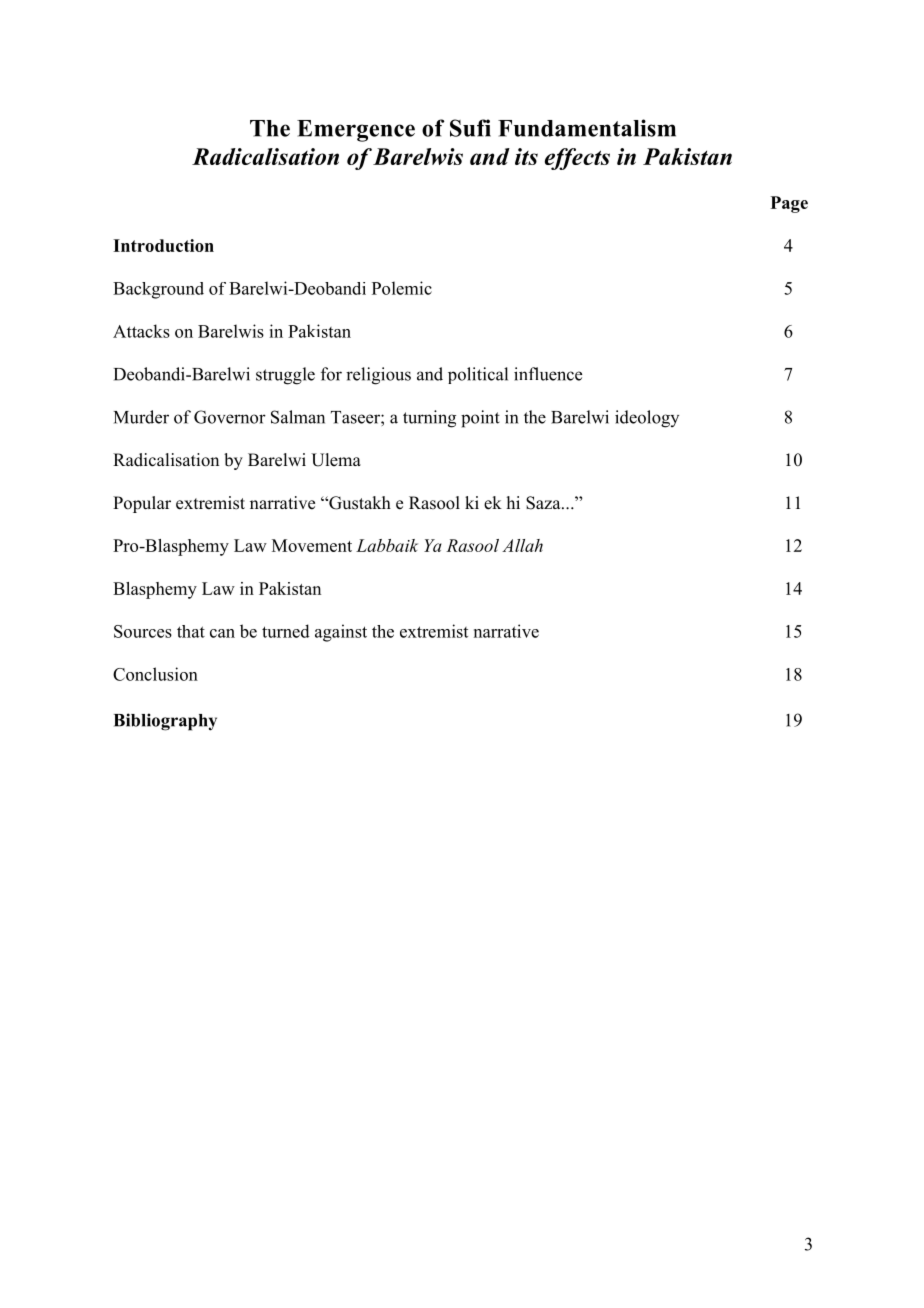  Describe the element at coordinates (647, 419) in the image. I see `ideology` at that location.
